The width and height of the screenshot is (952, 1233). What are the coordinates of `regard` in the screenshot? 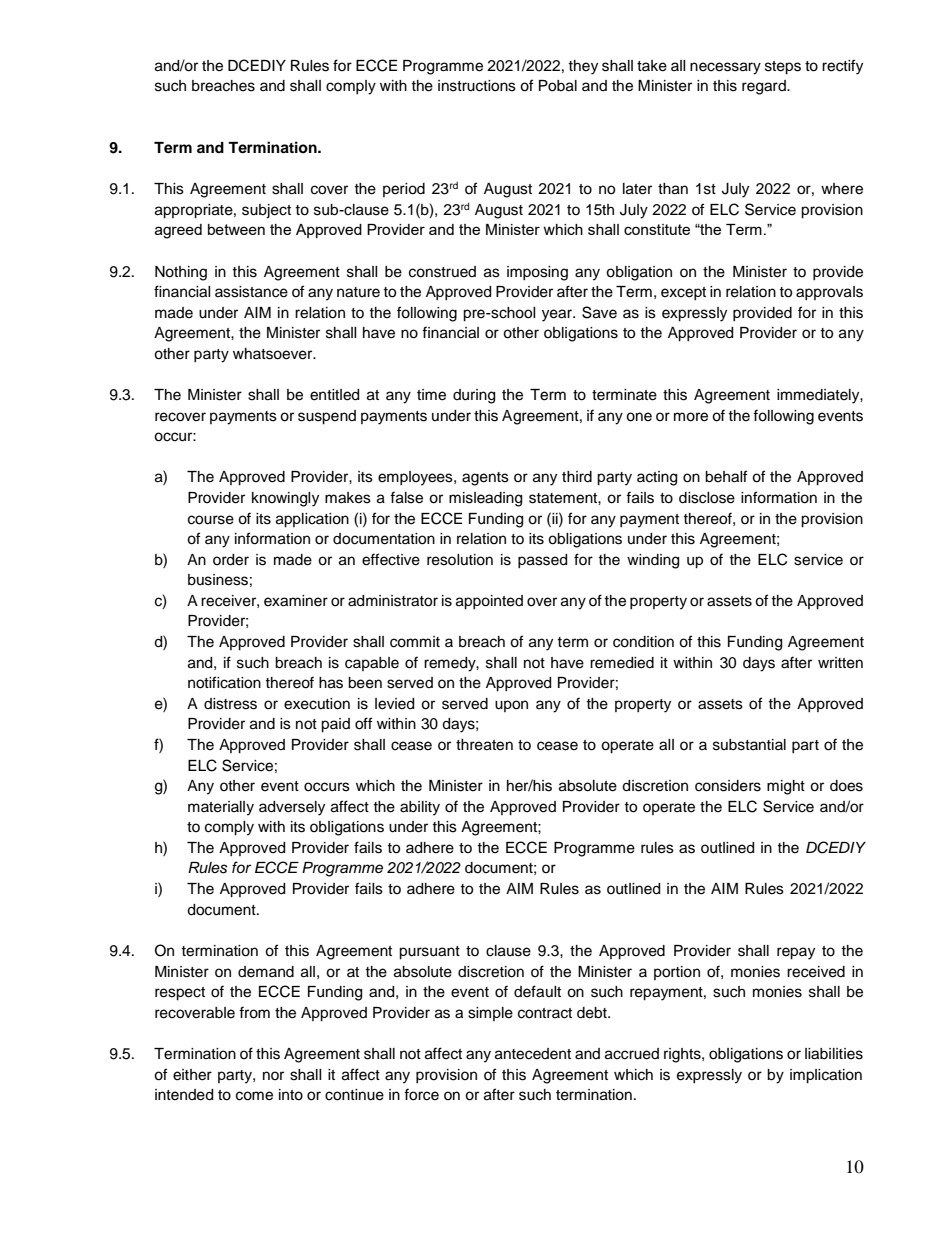 It's located at (765, 87).
